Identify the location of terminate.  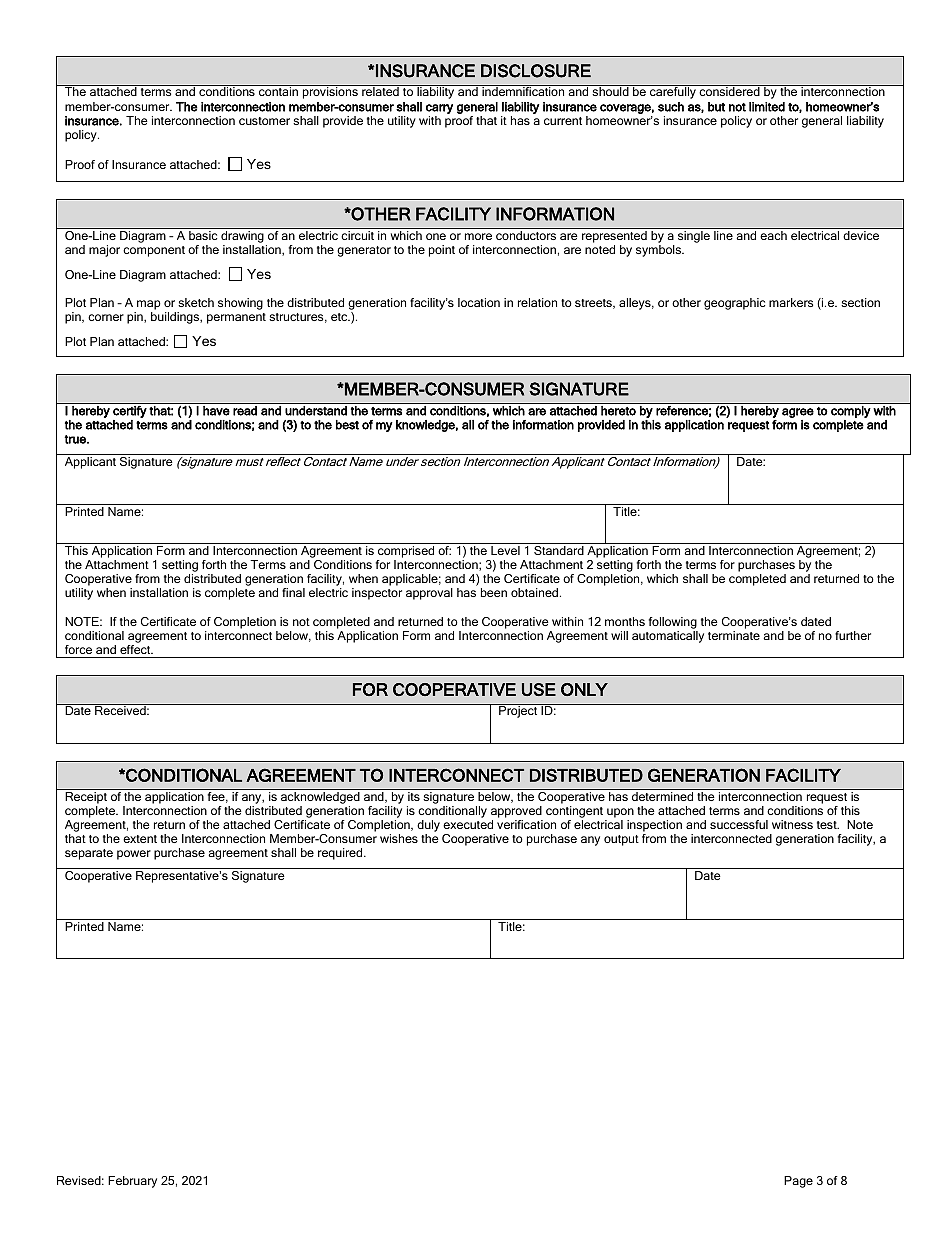
(734, 635).
